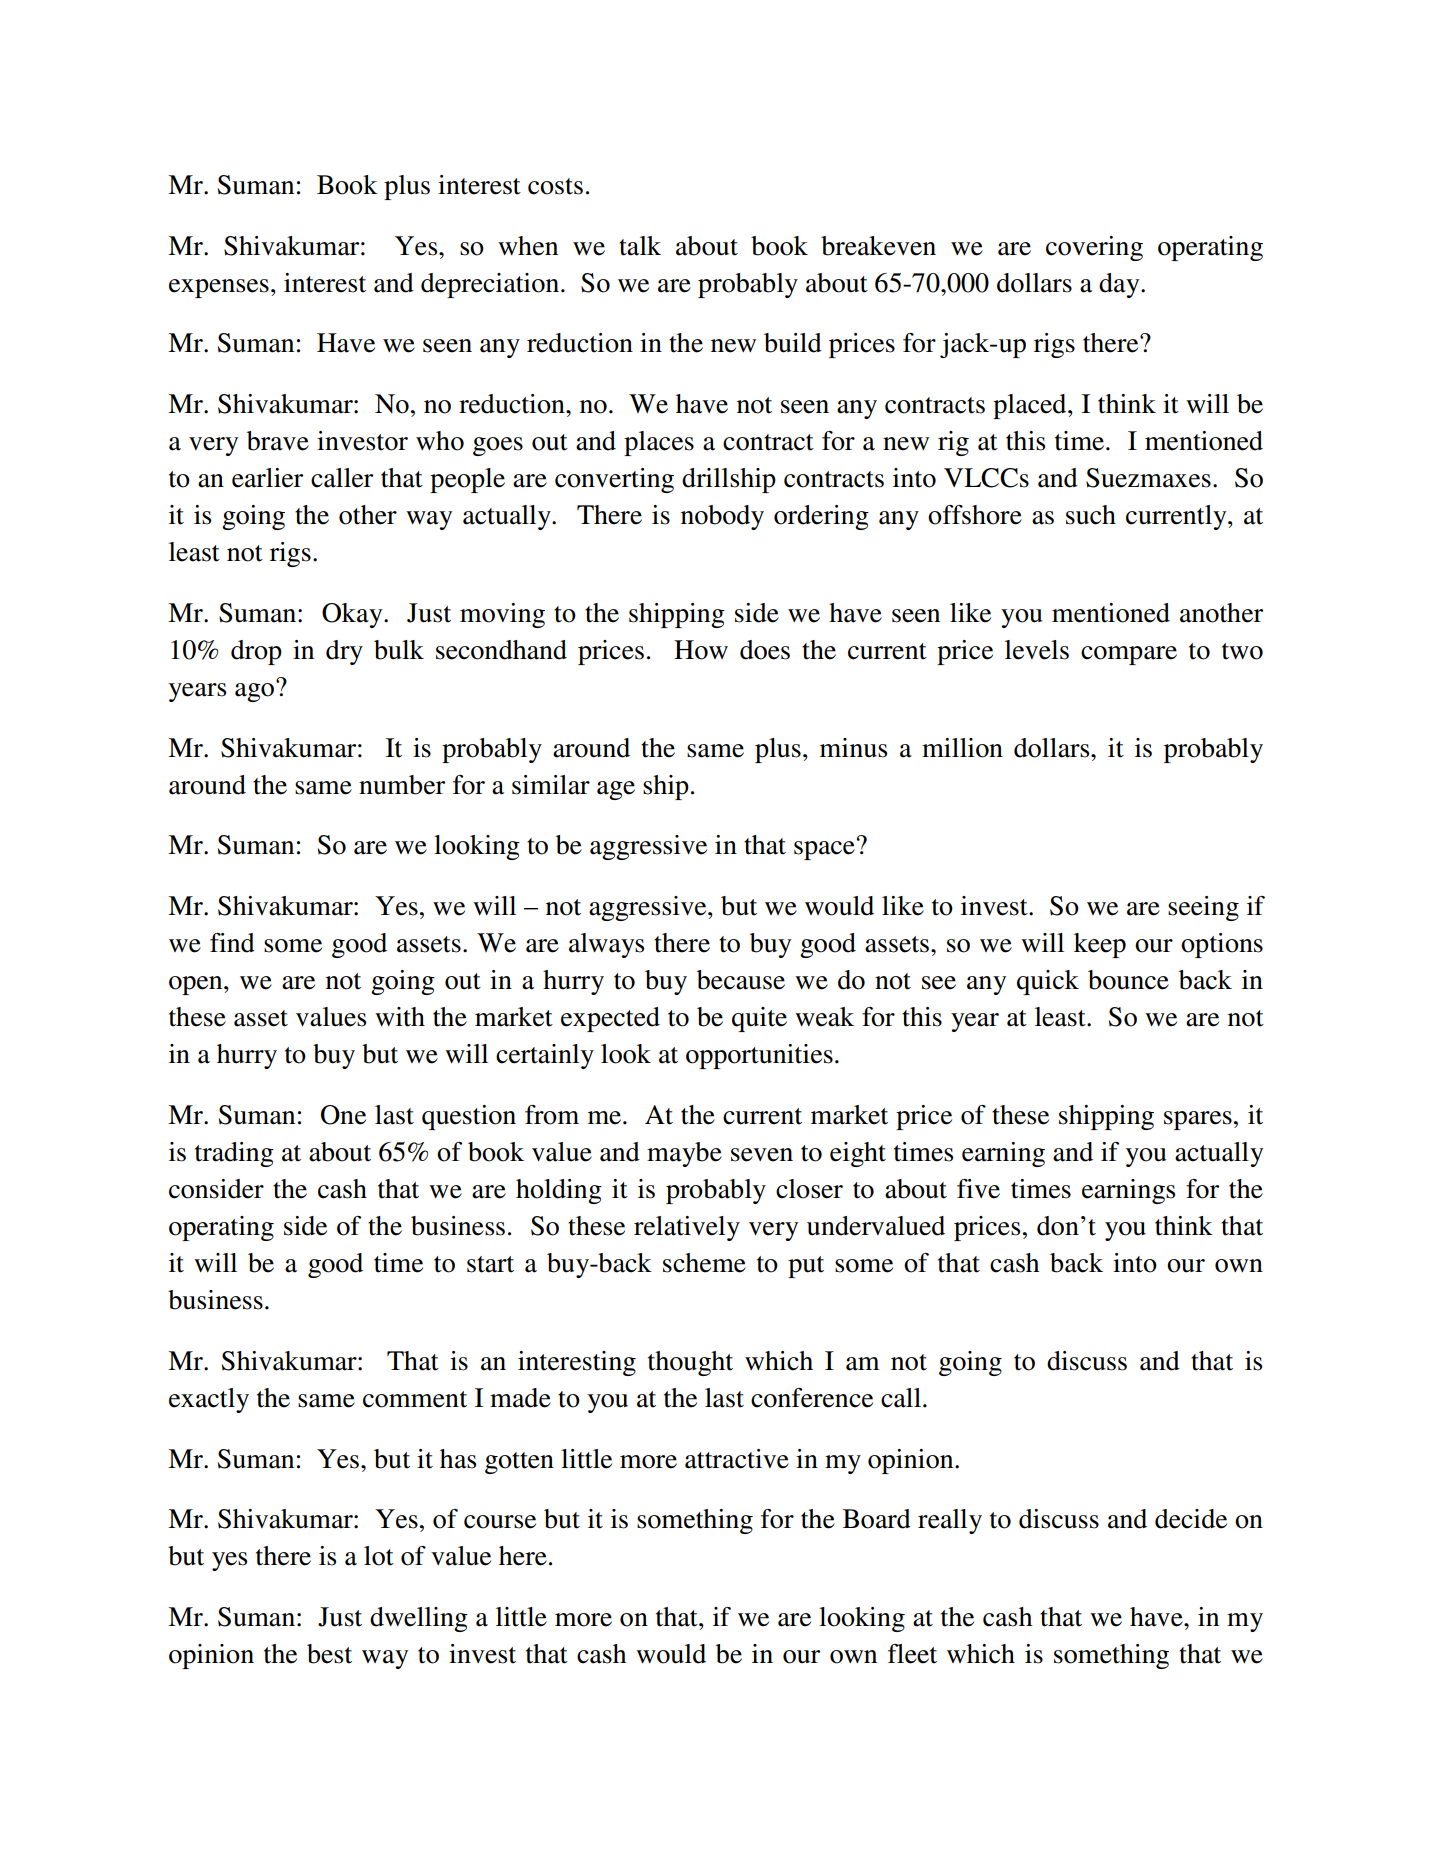  What do you see at coordinates (1100, 945) in the screenshot?
I see `keep` at bounding box center [1100, 945].
